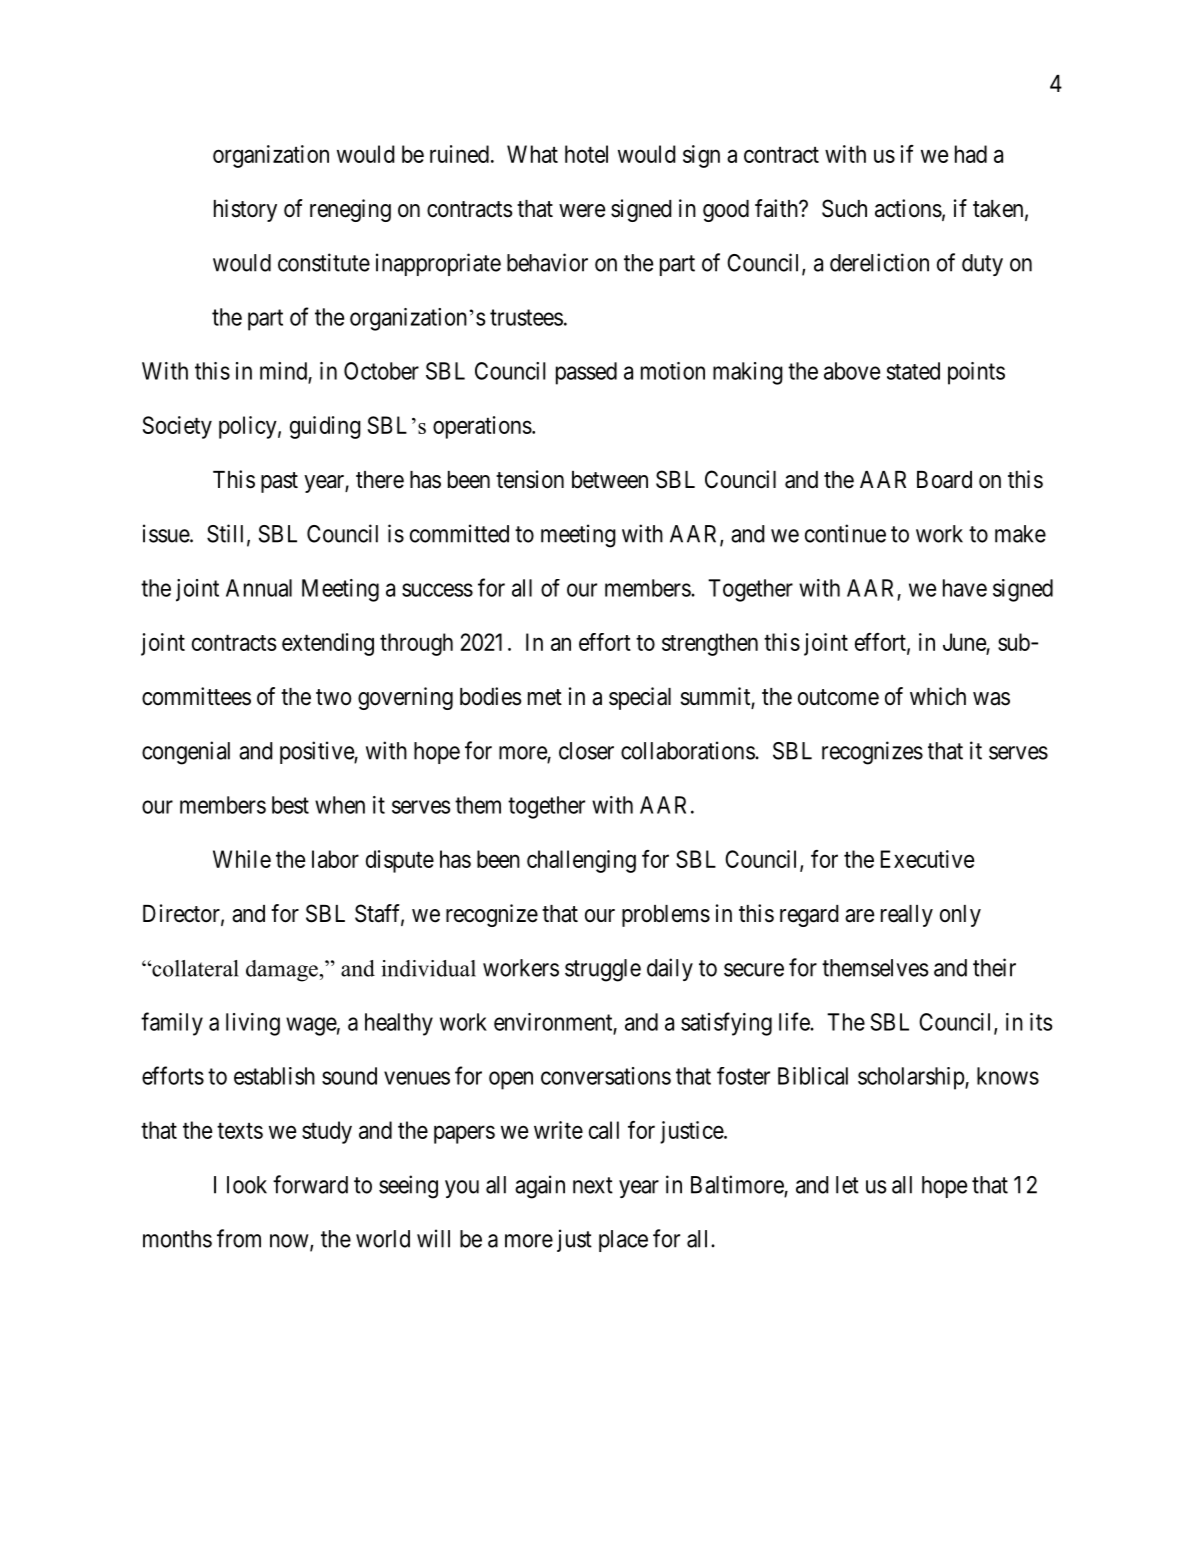 The height and width of the screenshot is (1556, 1202). Describe the element at coordinates (247, 1185) in the screenshot. I see `look` at that location.
